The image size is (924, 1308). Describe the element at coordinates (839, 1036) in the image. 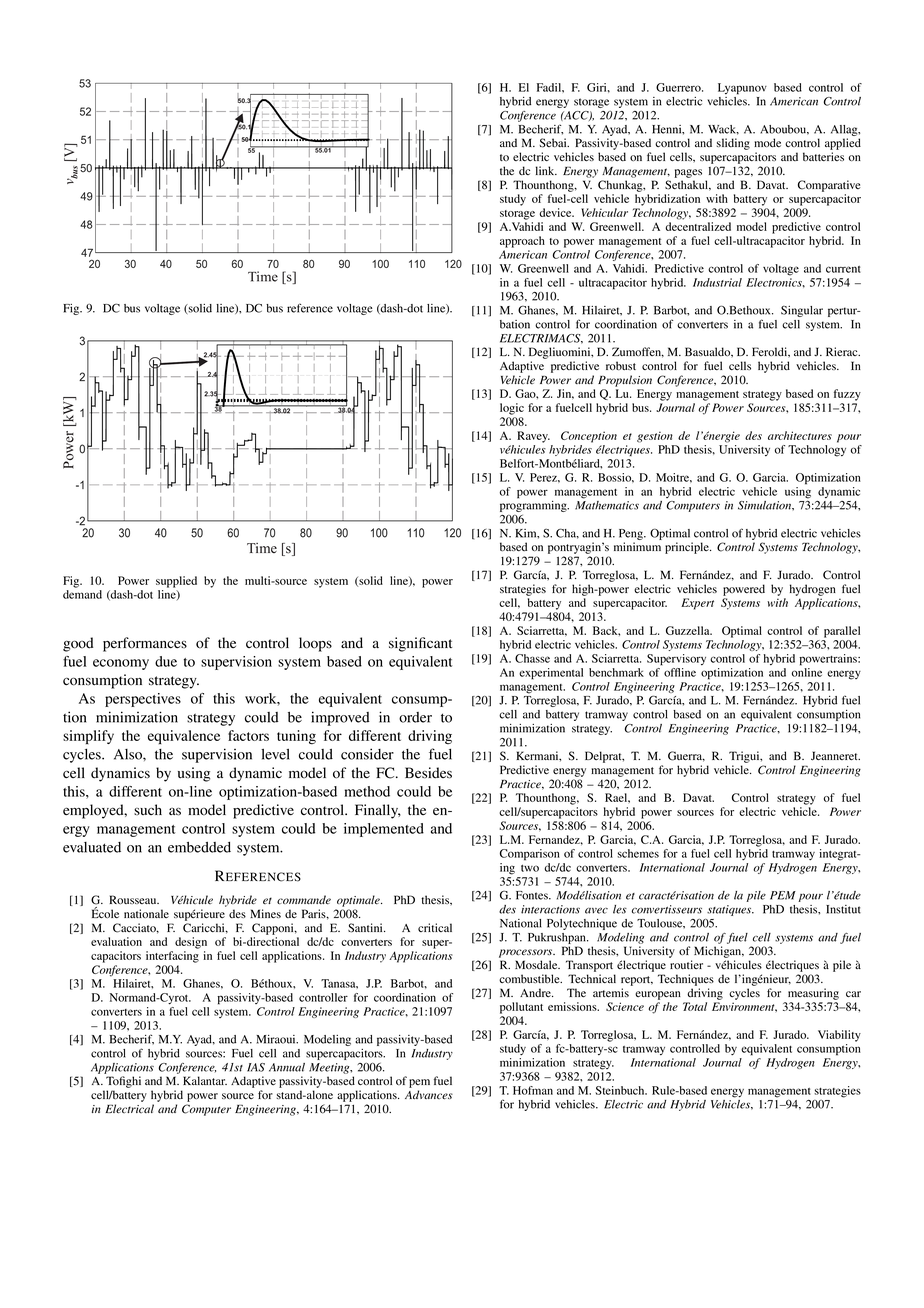

I see `Viability` at that location.
